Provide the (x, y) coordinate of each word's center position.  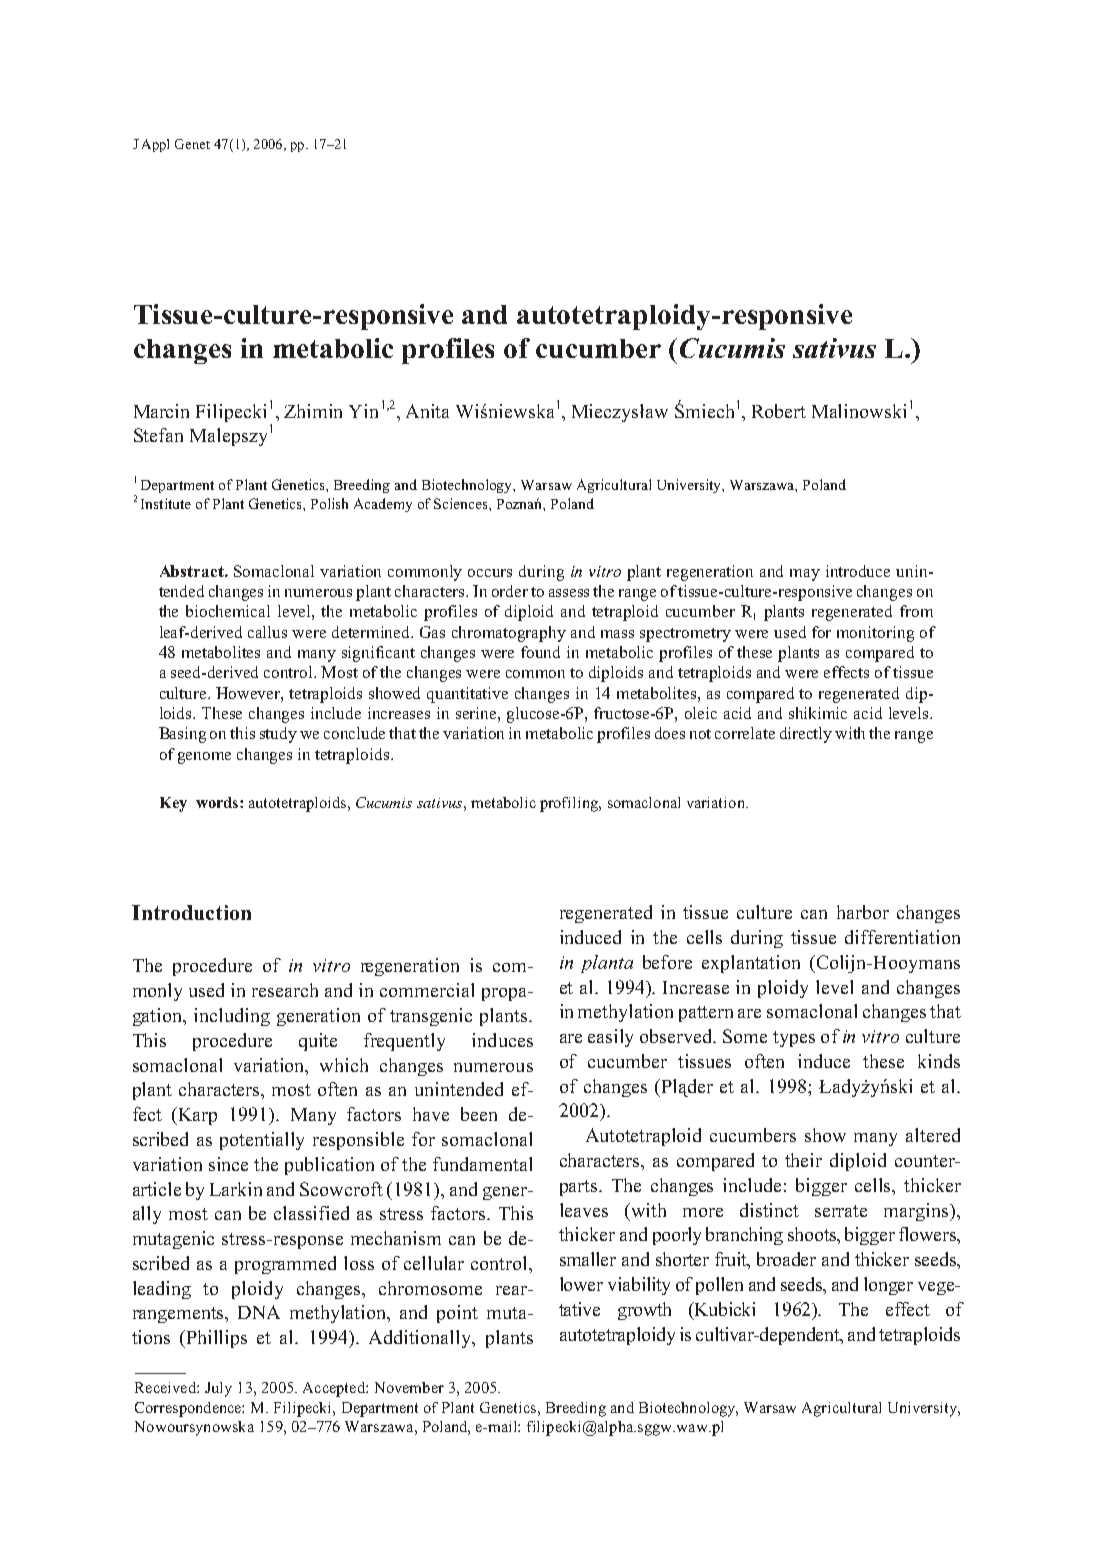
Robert (779, 411)
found (540, 652)
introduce (858, 571)
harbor (863, 912)
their (803, 1160)
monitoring (875, 634)
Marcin (161, 411)
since (228, 1164)
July (218, 1389)
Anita (427, 411)
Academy (383, 505)
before (667, 962)
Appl (155, 145)
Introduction (191, 912)
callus (267, 632)
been (479, 1114)
